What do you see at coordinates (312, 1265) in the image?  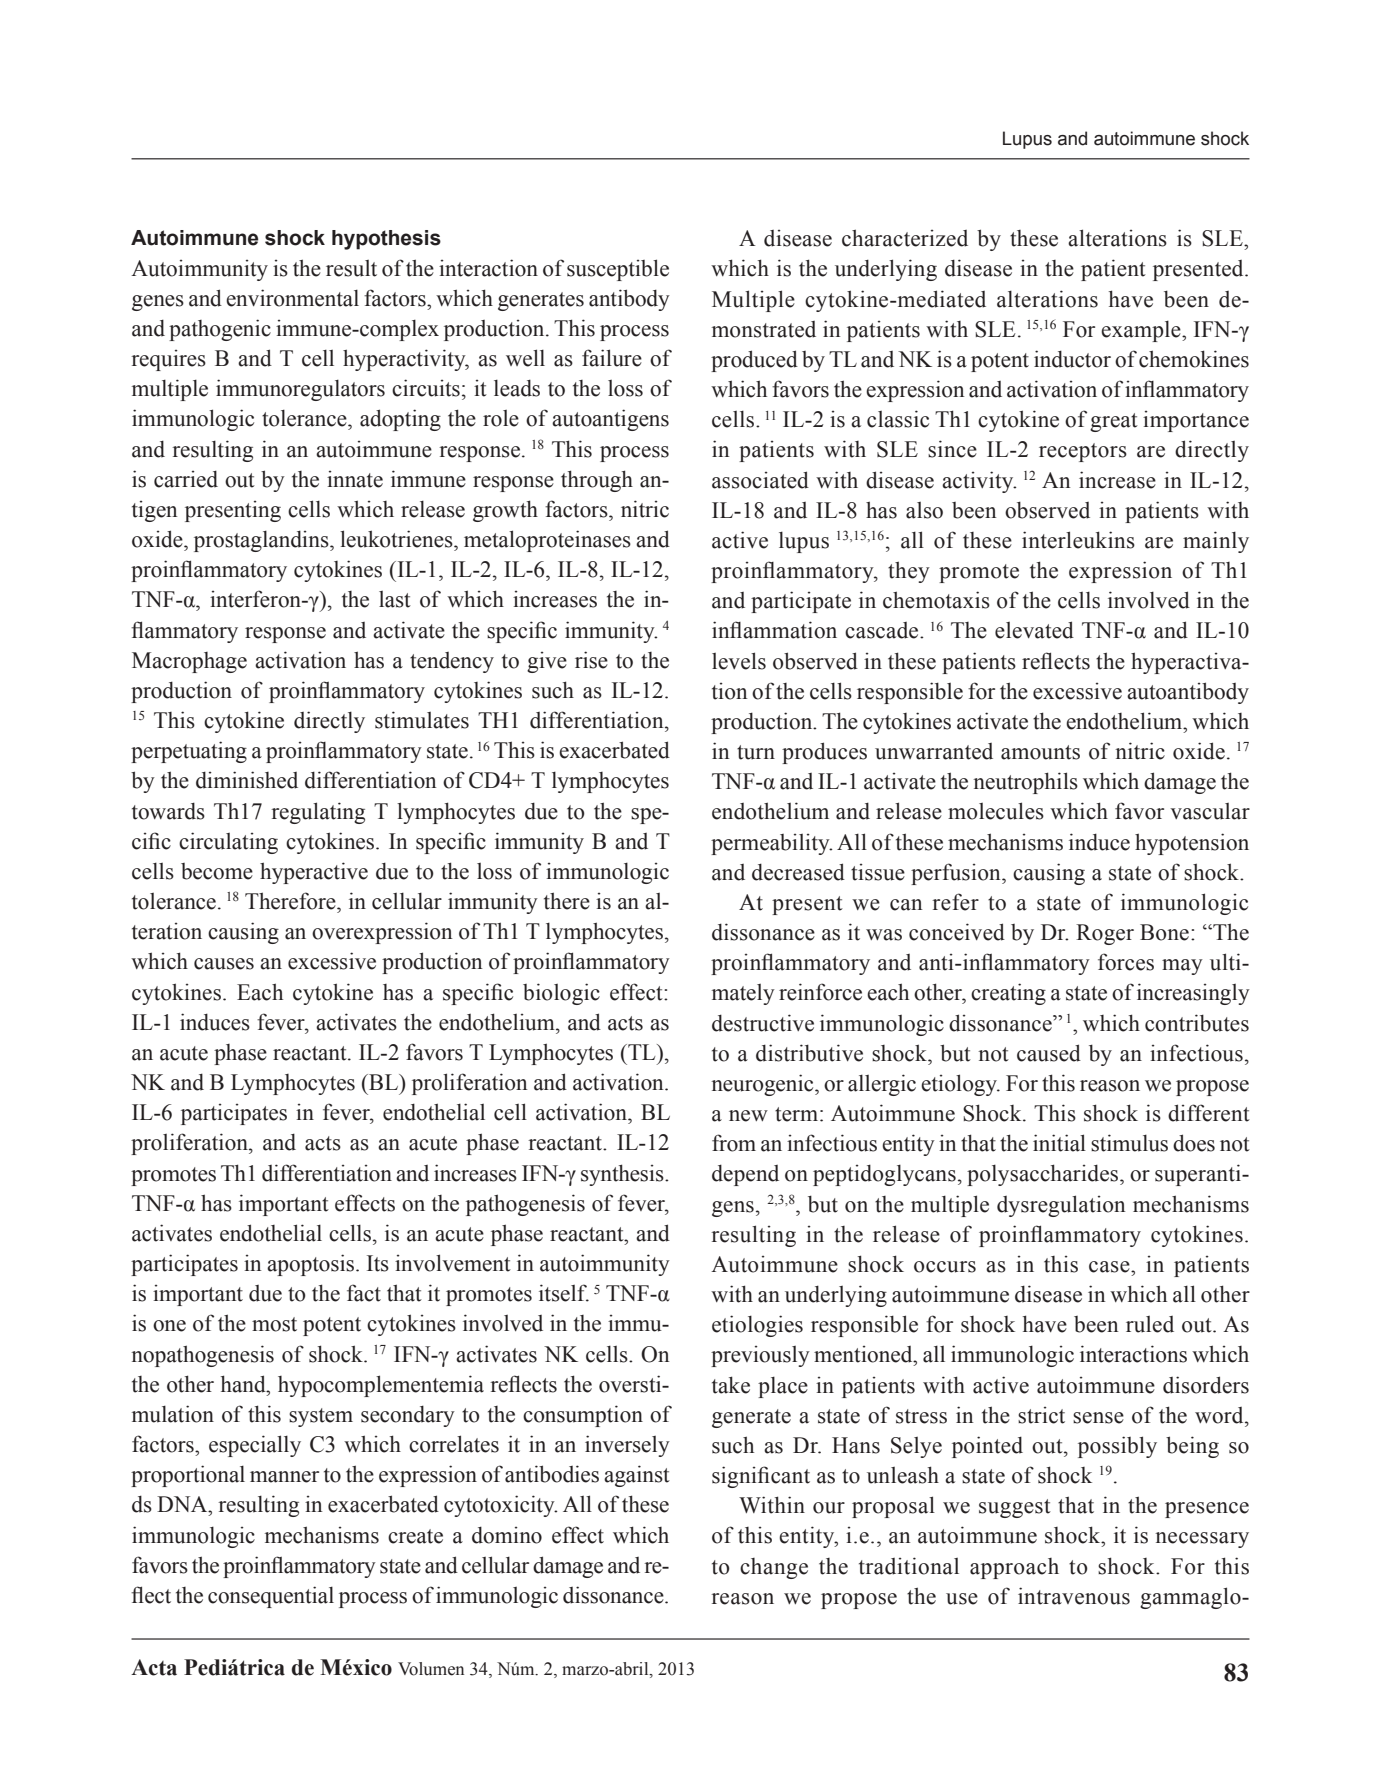 I see `apoptosis` at bounding box center [312, 1265].
